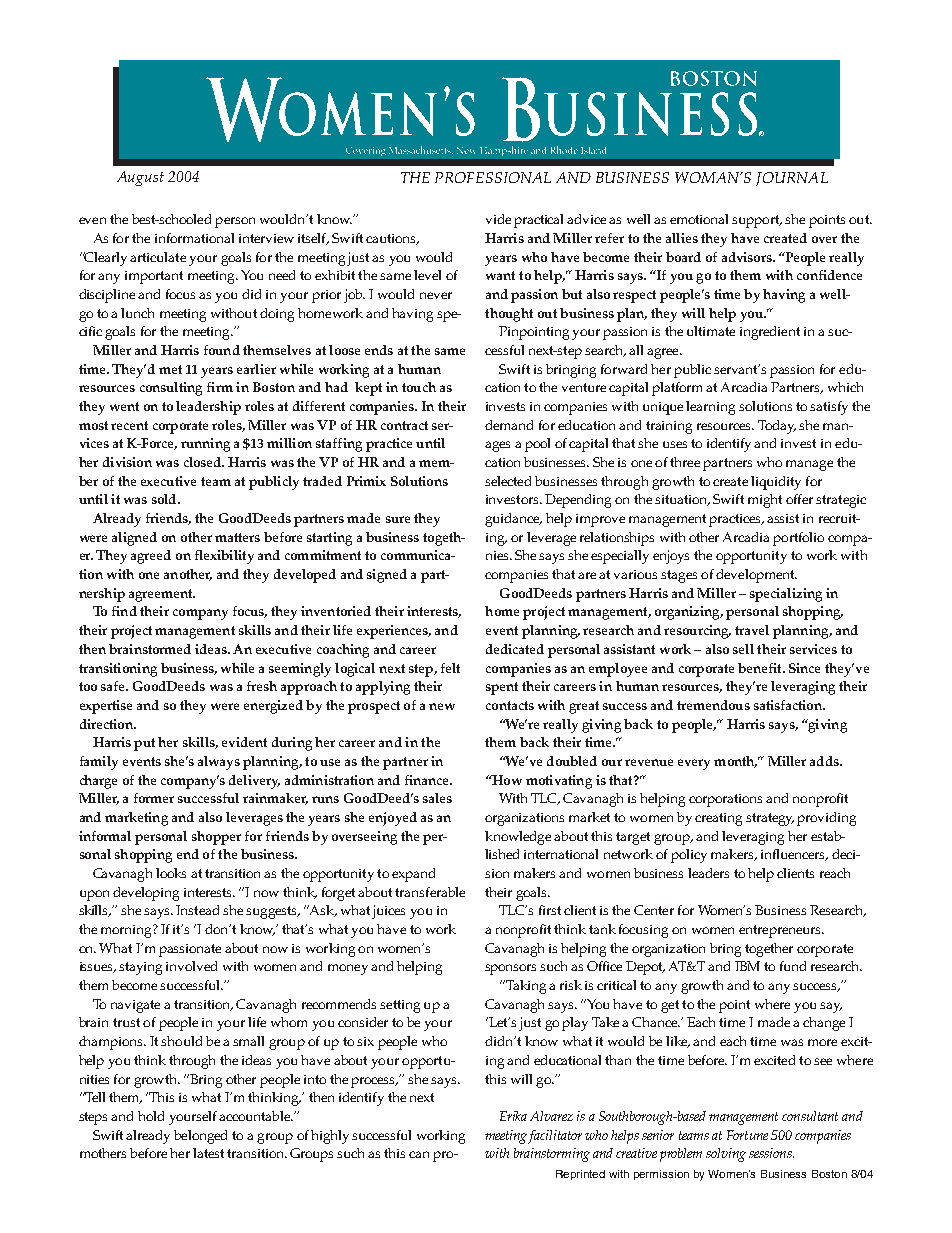 Image resolution: width=952 pixels, height=1233 pixels. What do you see at coordinates (419, 1154) in the document?
I see `can` at bounding box center [419, 1154].
